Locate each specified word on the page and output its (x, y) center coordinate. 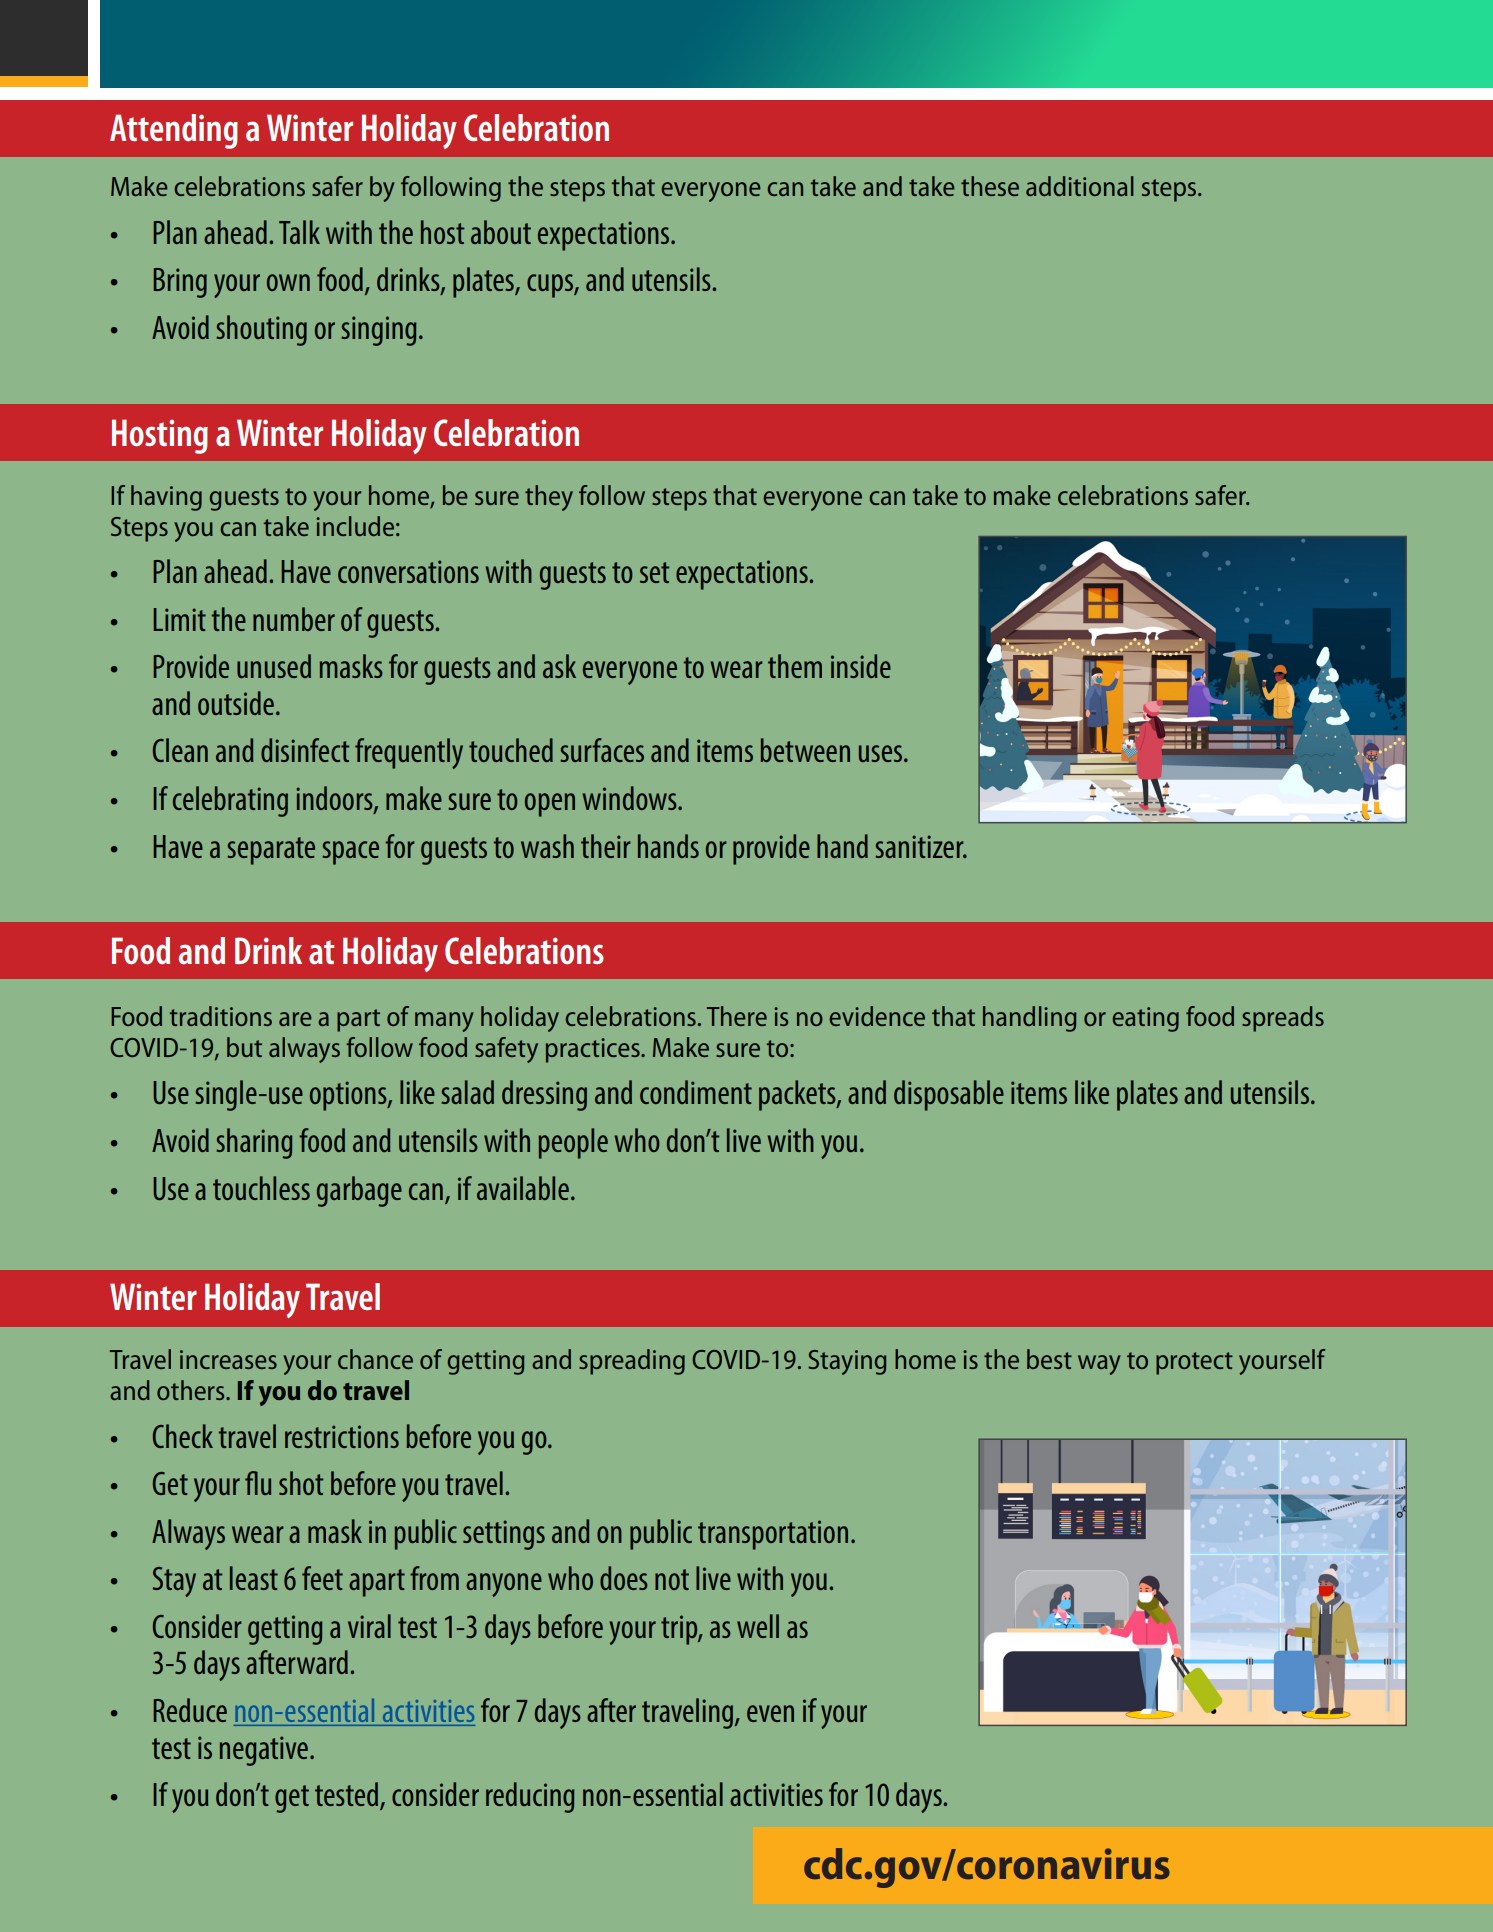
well (758, 1626)
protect (1194, 1363)
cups (551, 286)
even (770, 1713)
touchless (261, 1188)
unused (274, 666)
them (795, 666)
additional (1080, 186)
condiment (696, 1092)
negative (264, 1751)
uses (882, 753)
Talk (299, 232)
